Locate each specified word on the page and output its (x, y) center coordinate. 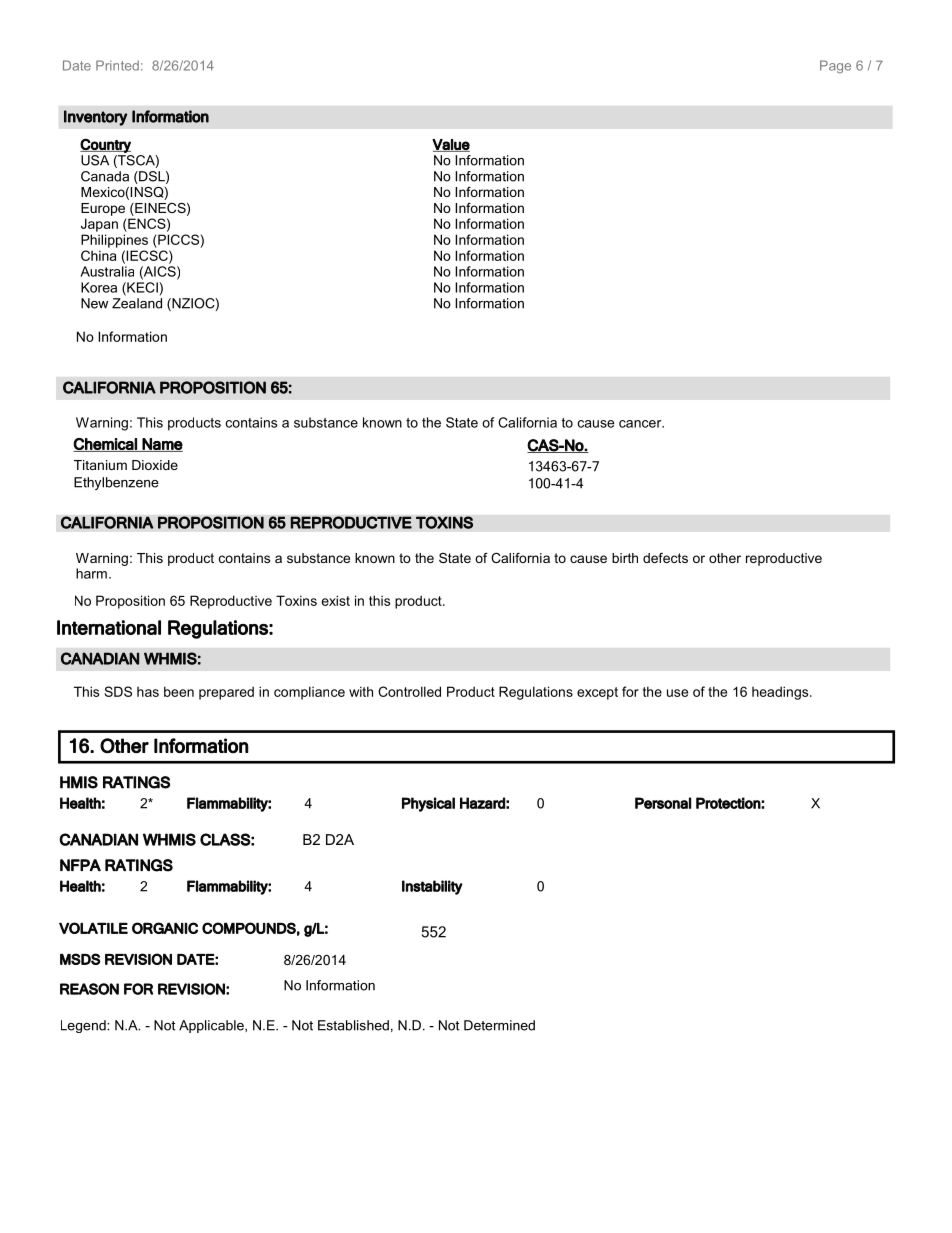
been (179, 691)
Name (162, 445)
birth (625, 558)
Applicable (212, 1026)
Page (835, 67)
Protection (729, 803)
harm (91, 573)
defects (665, 558)
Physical (428, 804)
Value (451, 145)
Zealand (137, 303)
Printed (117, 65)
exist (336, 600)
